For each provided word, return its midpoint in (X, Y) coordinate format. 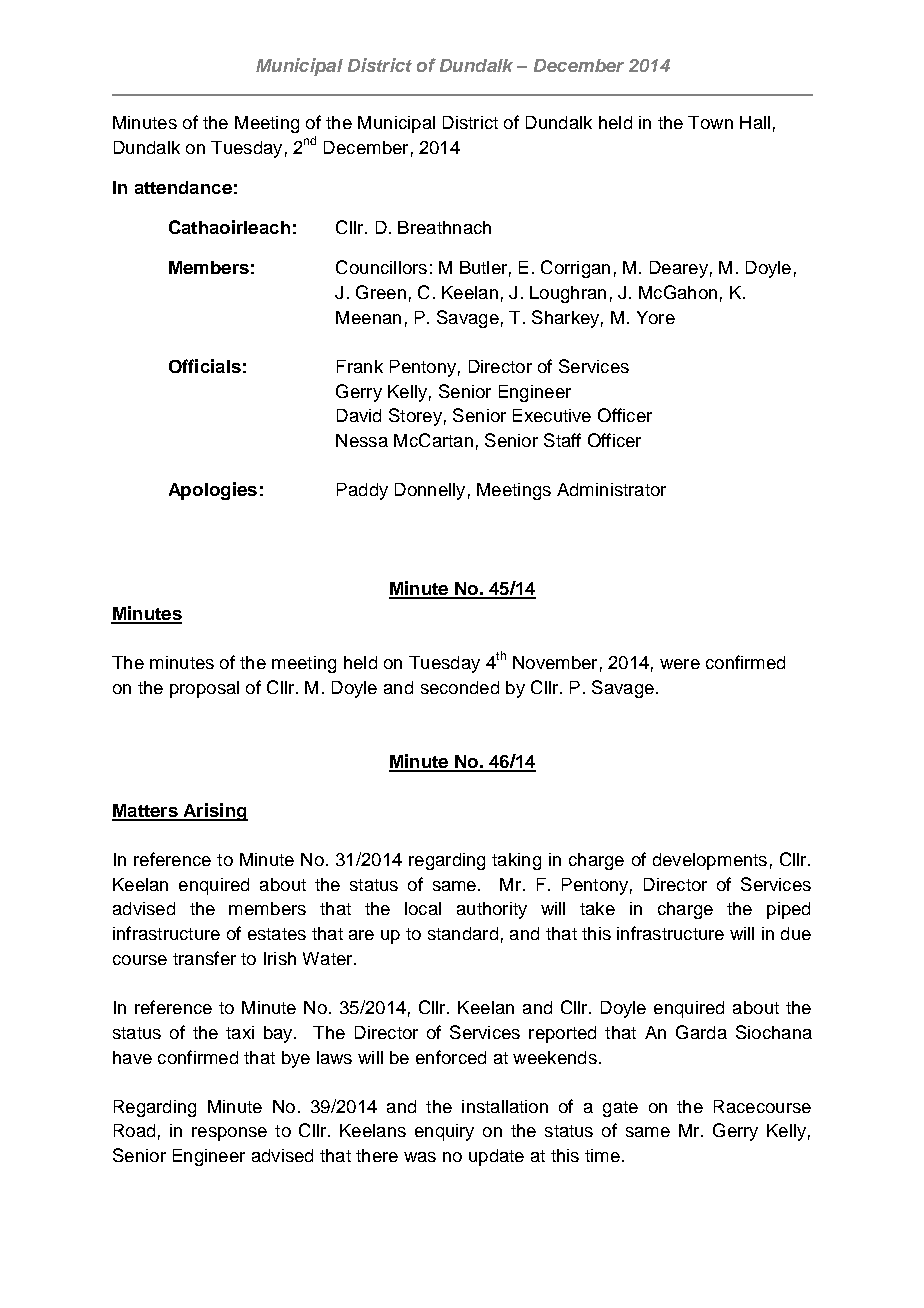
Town (710, 122)
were (680, 664)
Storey (415, 417)
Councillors (381, 267)
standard (463, 933)
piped (788, 910)
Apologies (213, 491)
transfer (204, 958)
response (229, 1134)
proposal (204, 689)
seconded (460, 687)
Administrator (611, 489)
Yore (656, 317)
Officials (205, 366)
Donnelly (430, 491)
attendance (183, 187)
